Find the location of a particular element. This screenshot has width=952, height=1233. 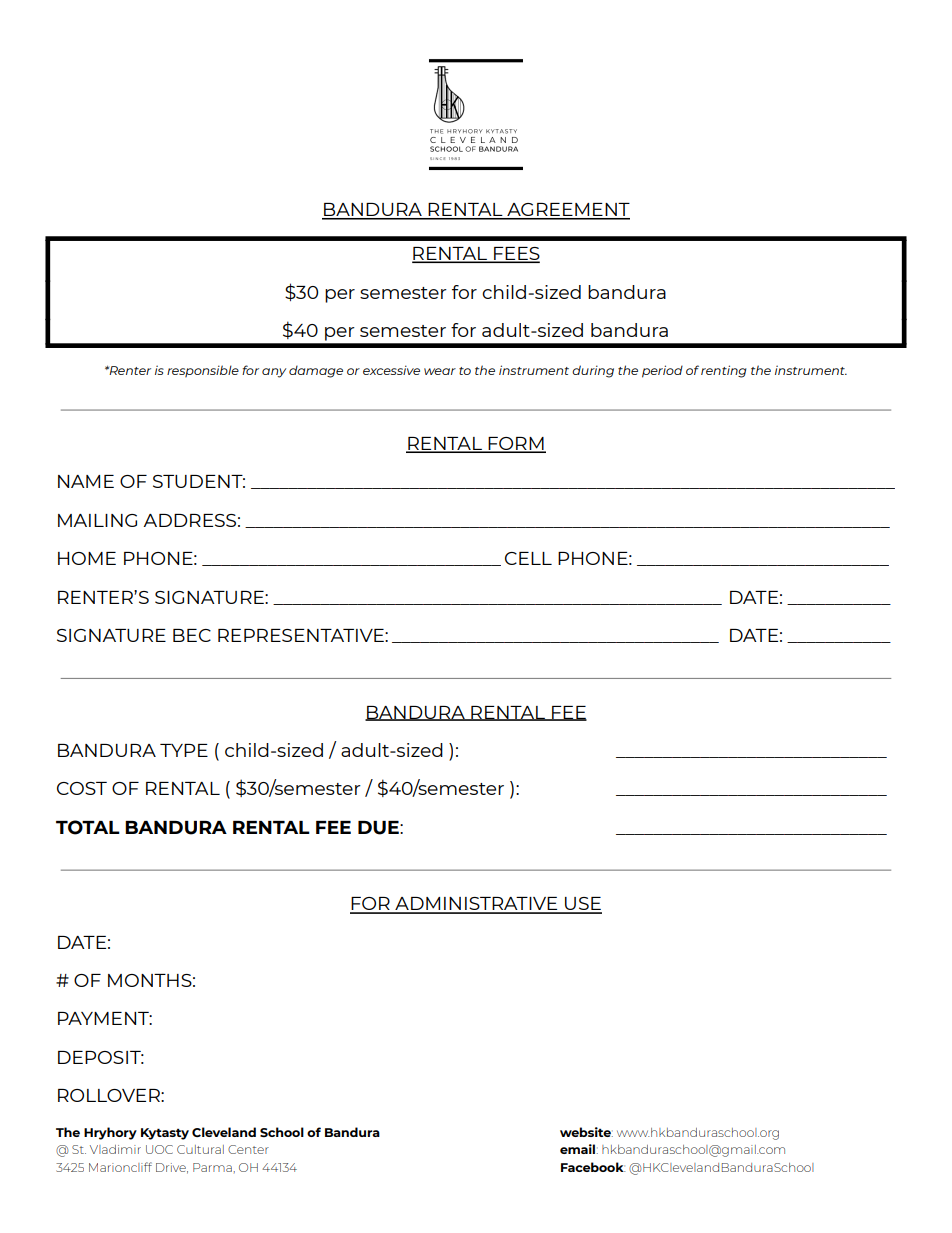

BEC is located at coordinates (192, 635).
